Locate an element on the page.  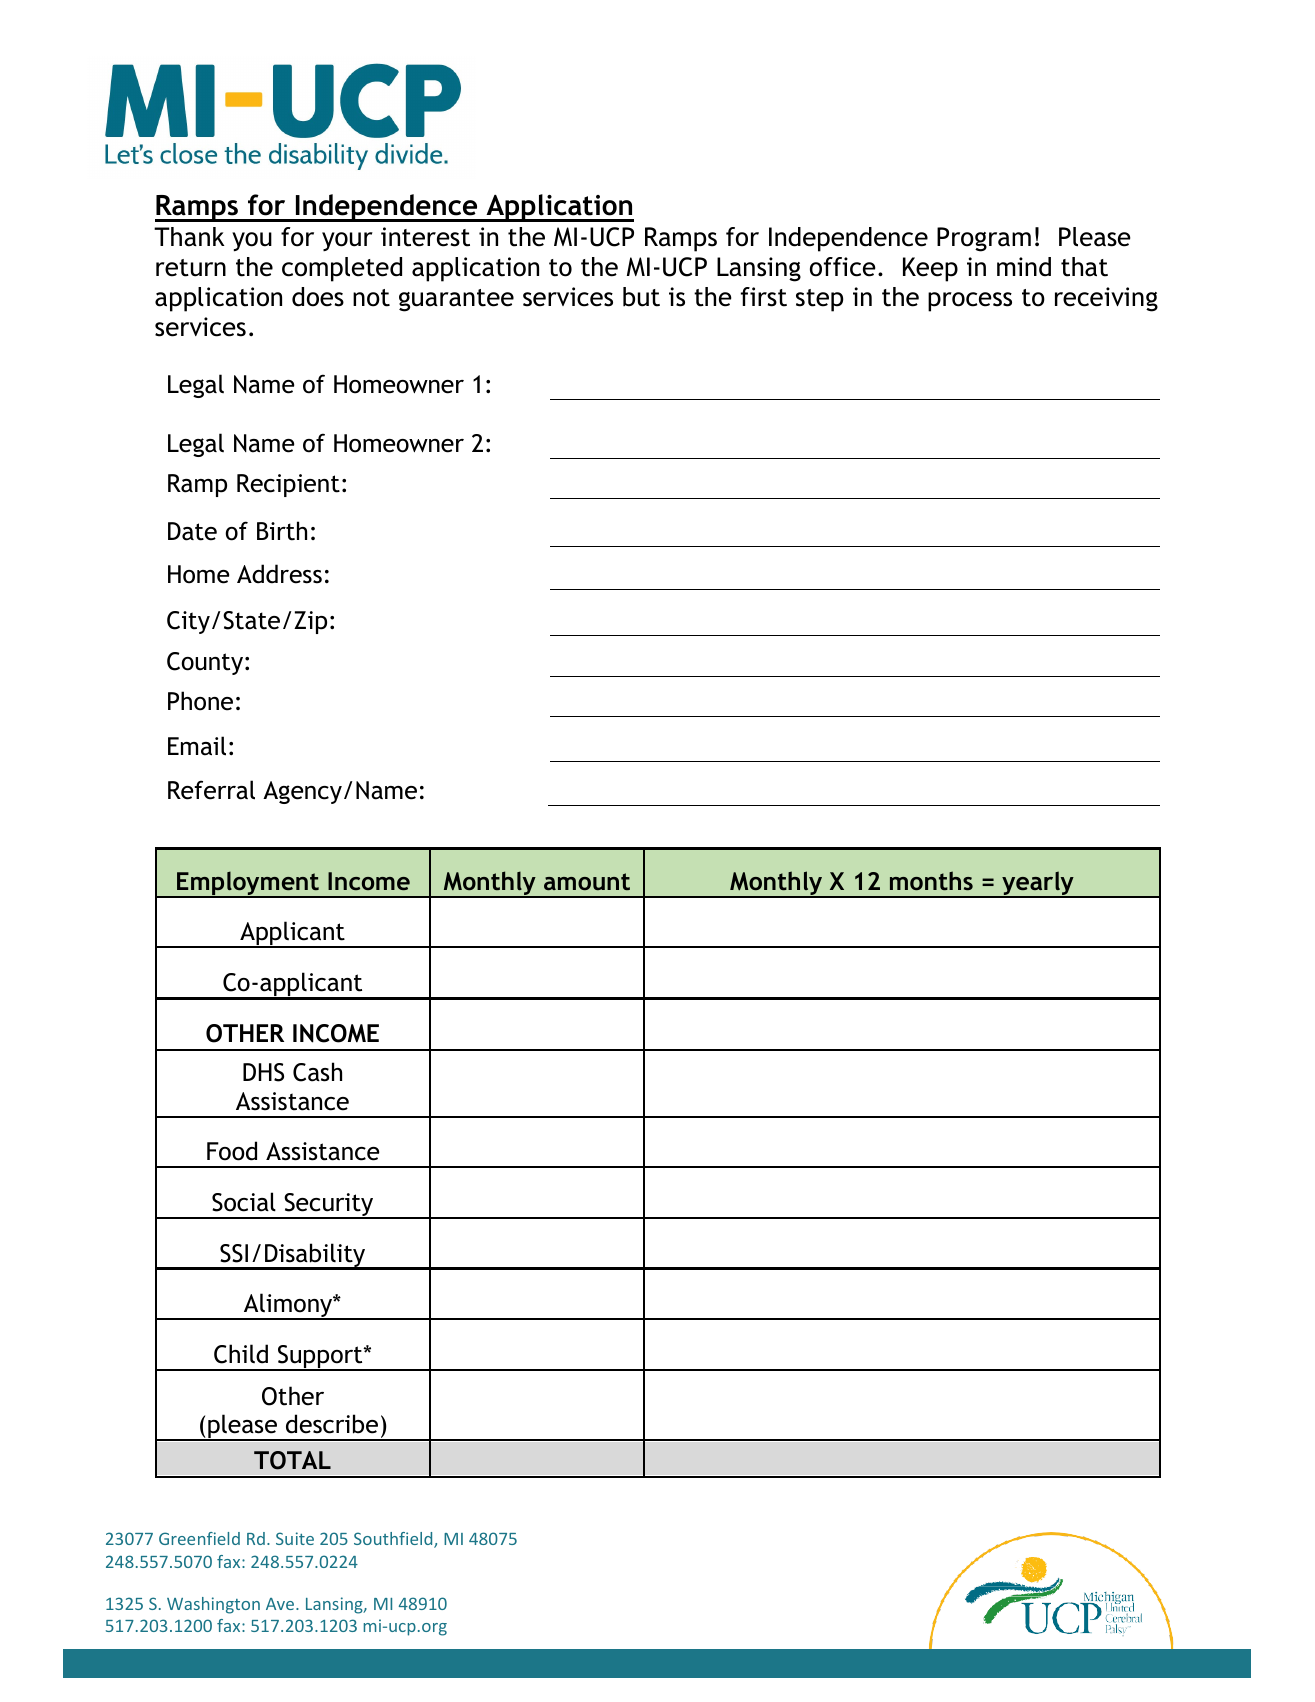
mind is located at coordinates (1024, 267).
